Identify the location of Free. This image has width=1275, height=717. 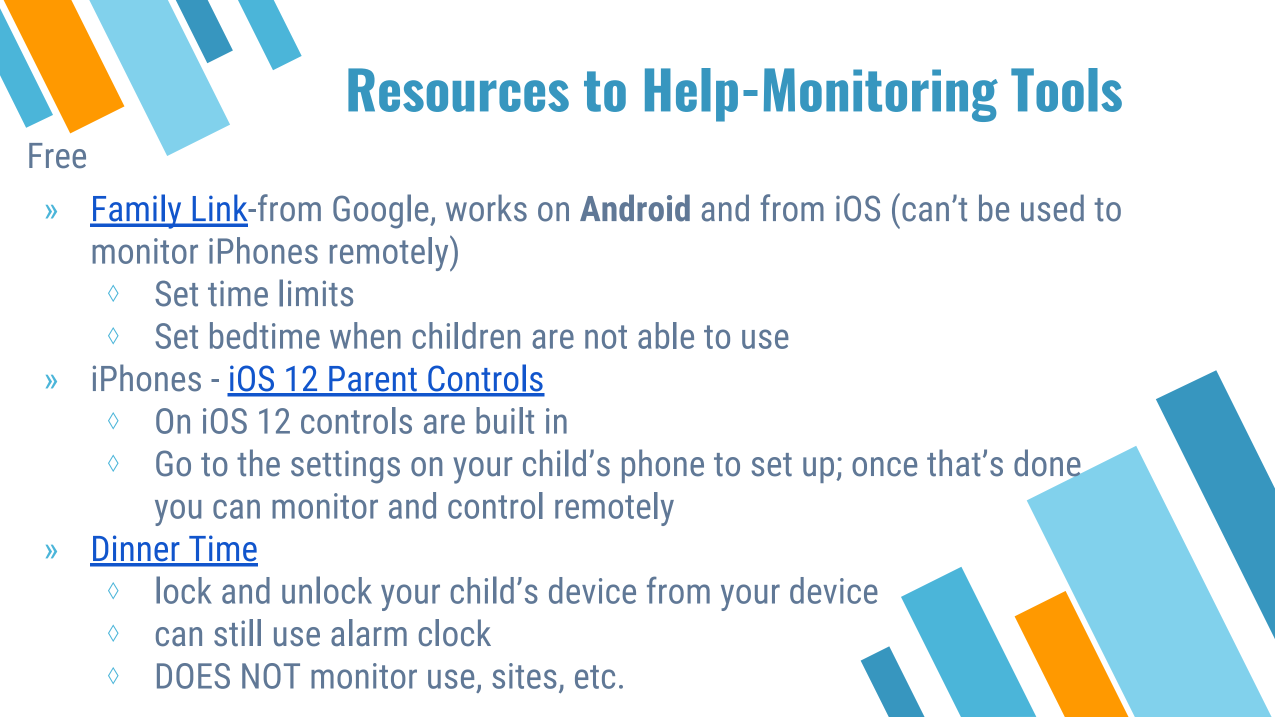
(57, 155).
